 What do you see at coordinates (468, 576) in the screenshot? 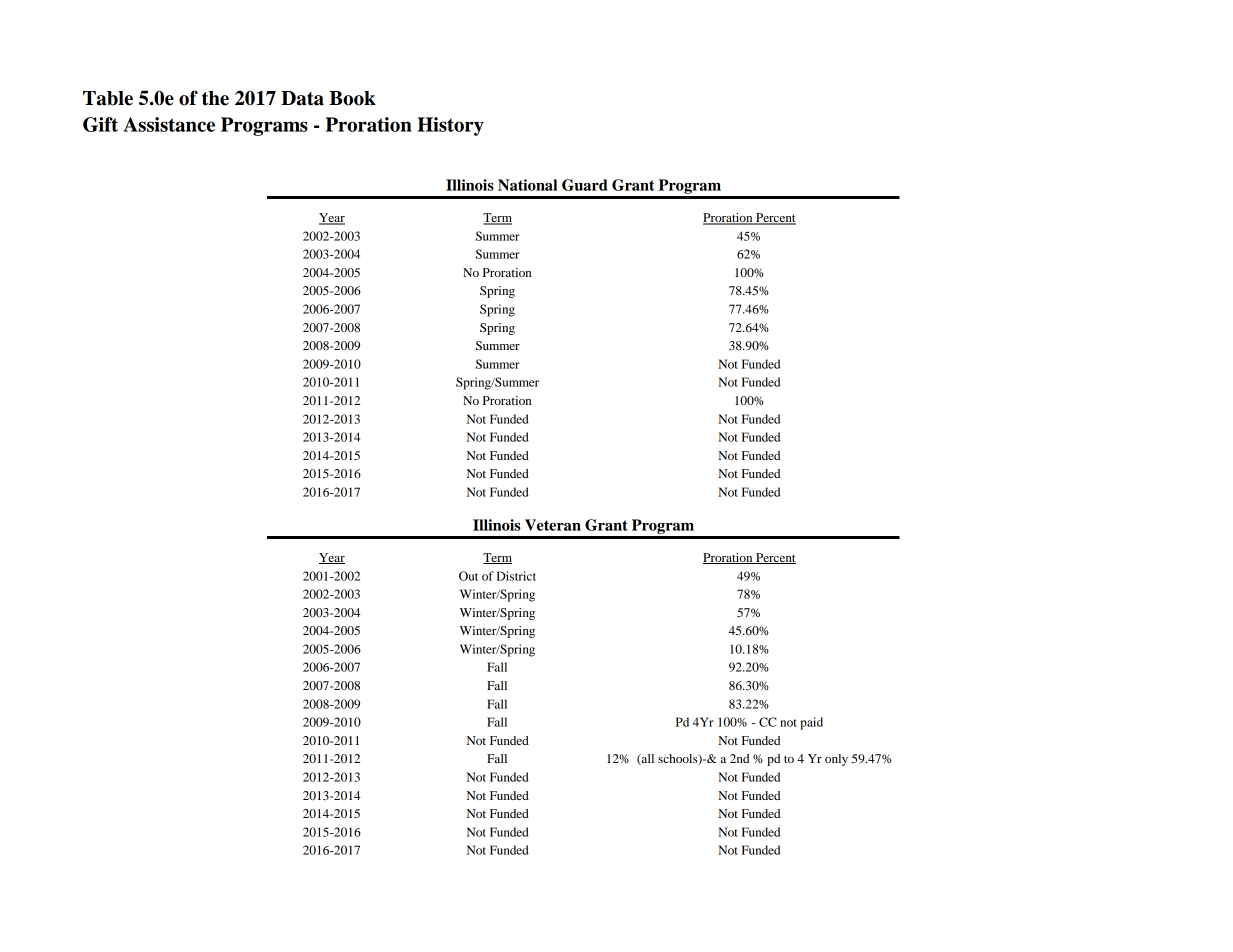
I see `Out` at bounding box center [468, 576].
